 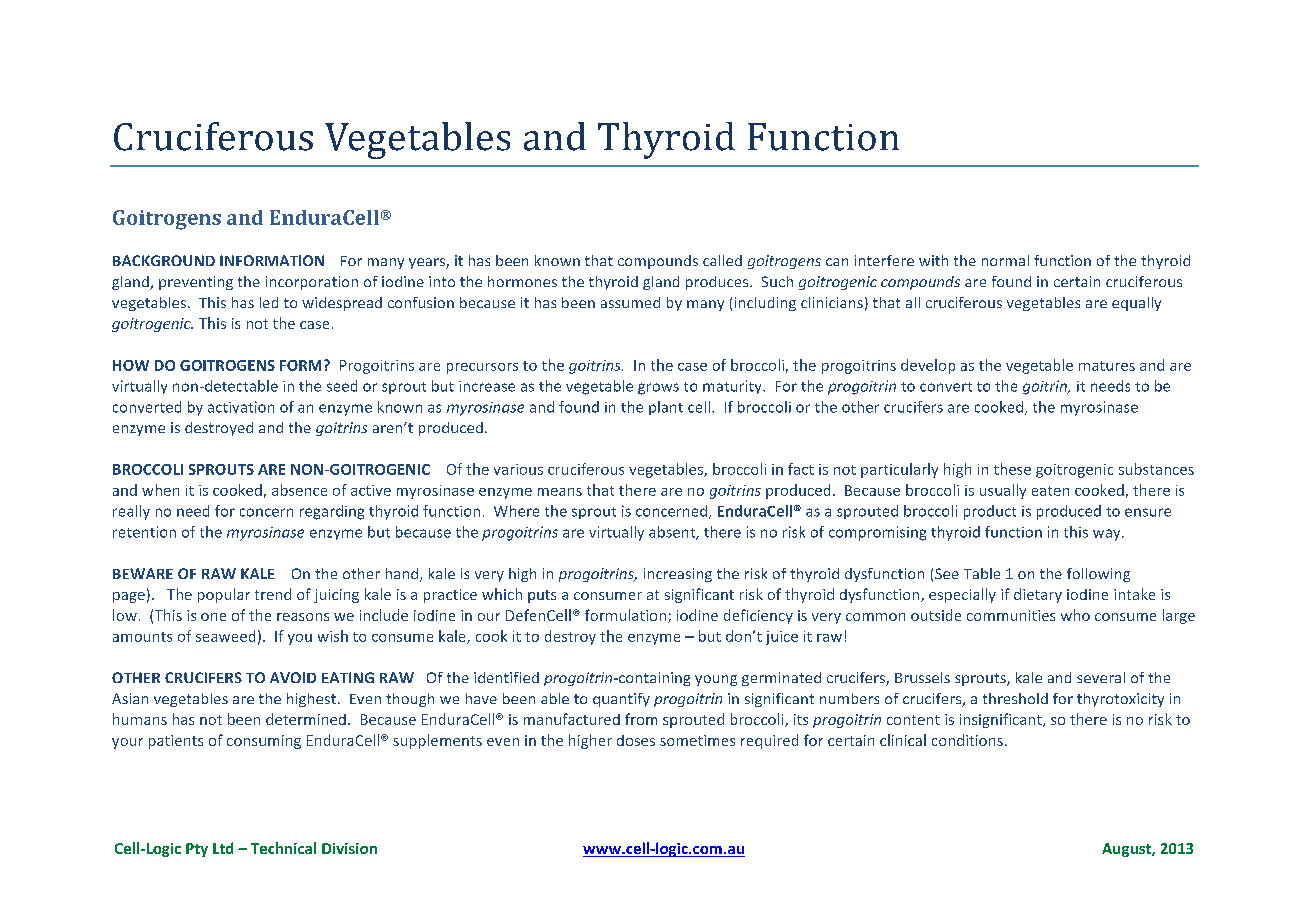 I want to click on Division, so click(x=349, y=848).
